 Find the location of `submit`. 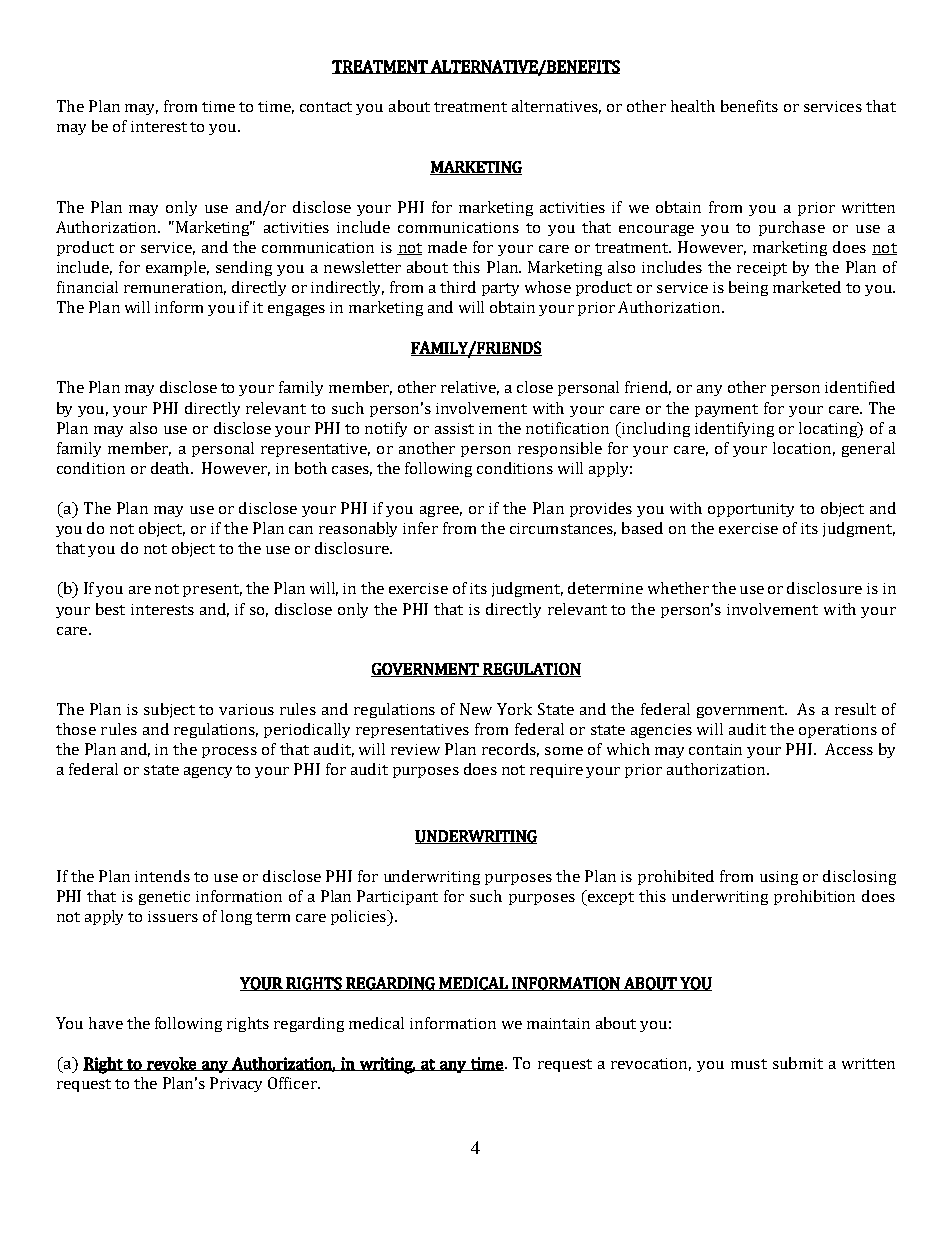

submit is located at coordinates (798, 1063).
